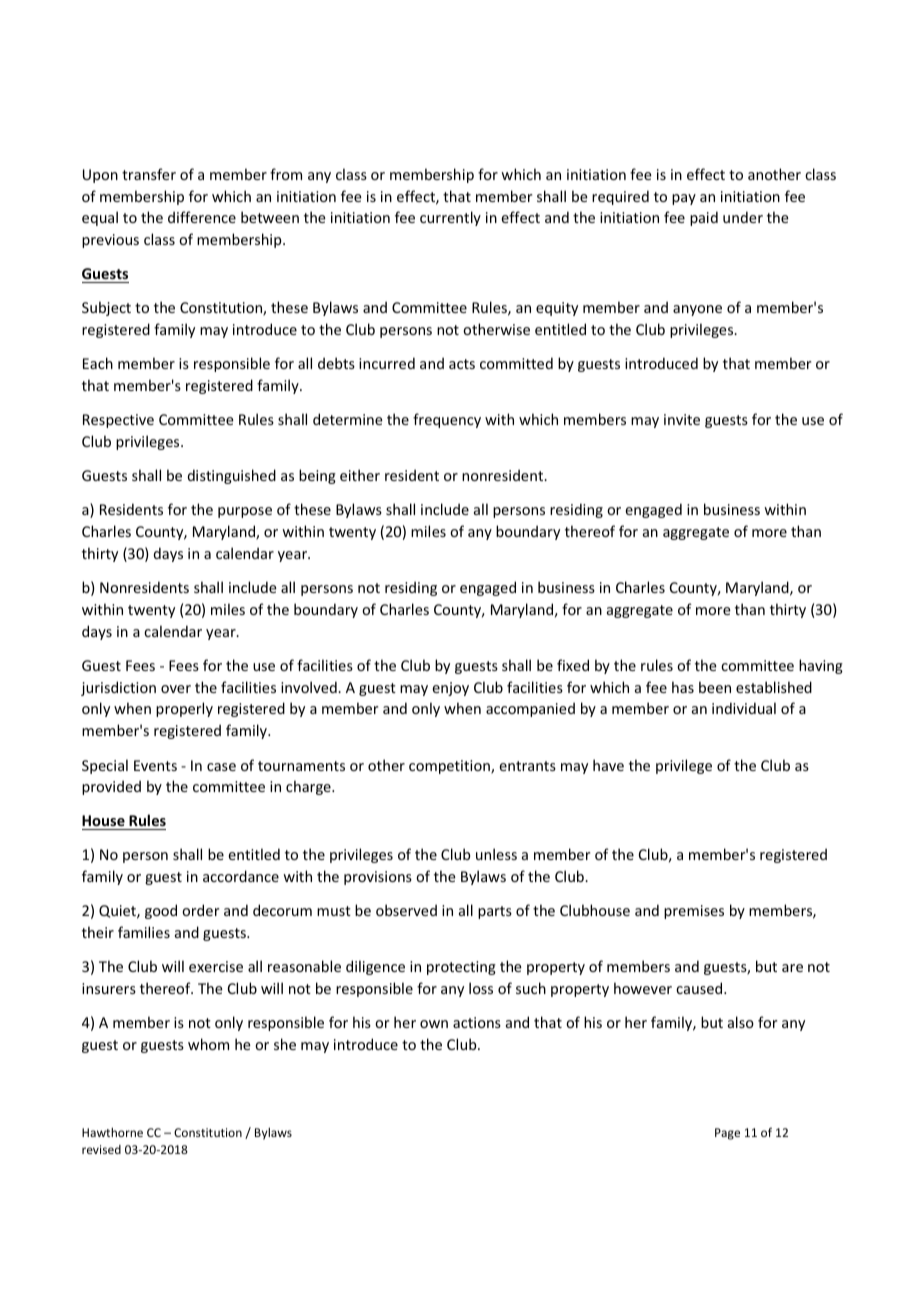 Image resolution: width=924 pixels, height=1308 pixels. I want to click on acts, so click(462, 364).
